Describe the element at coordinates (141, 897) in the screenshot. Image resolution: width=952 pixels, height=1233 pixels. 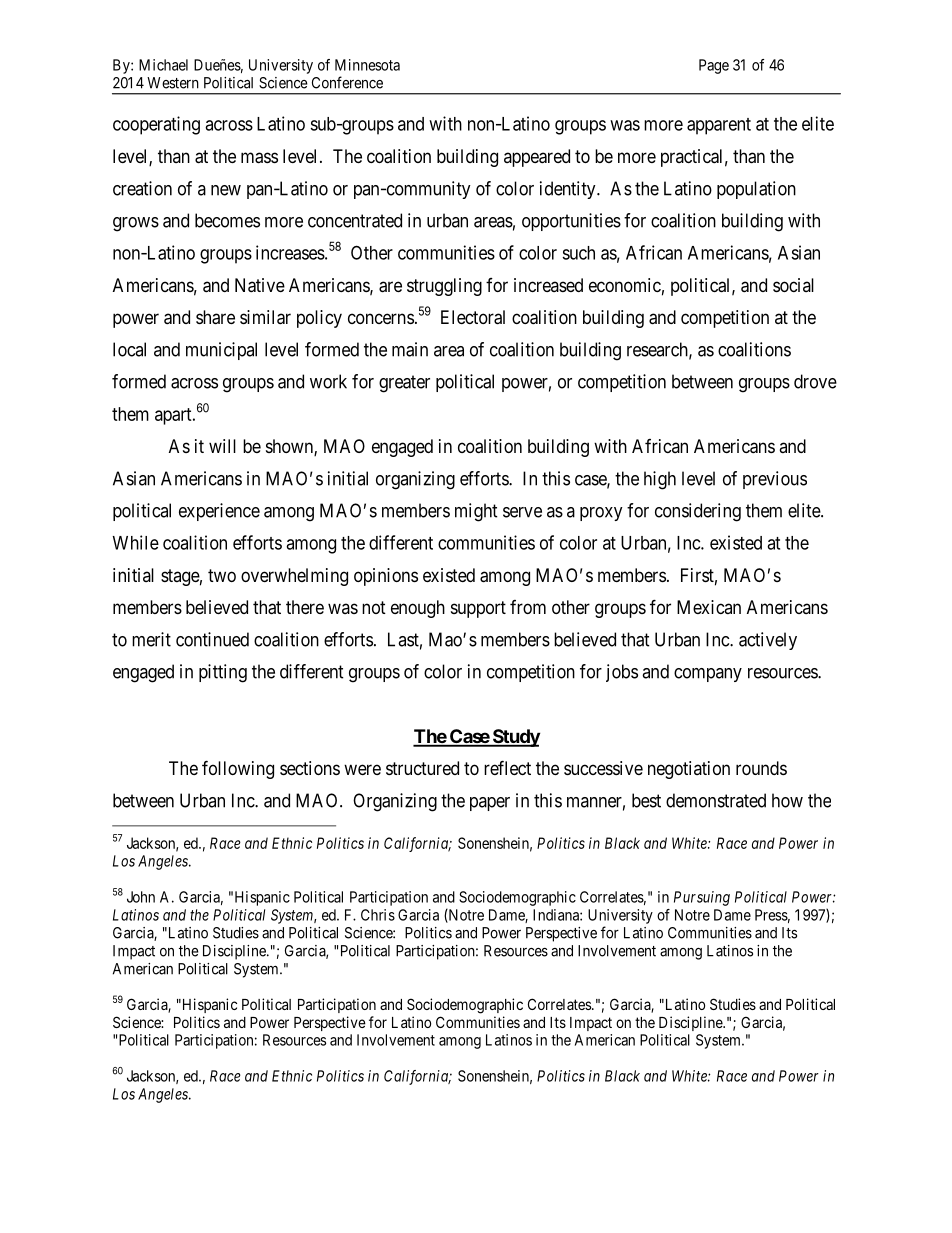
I see `John` at that location.
